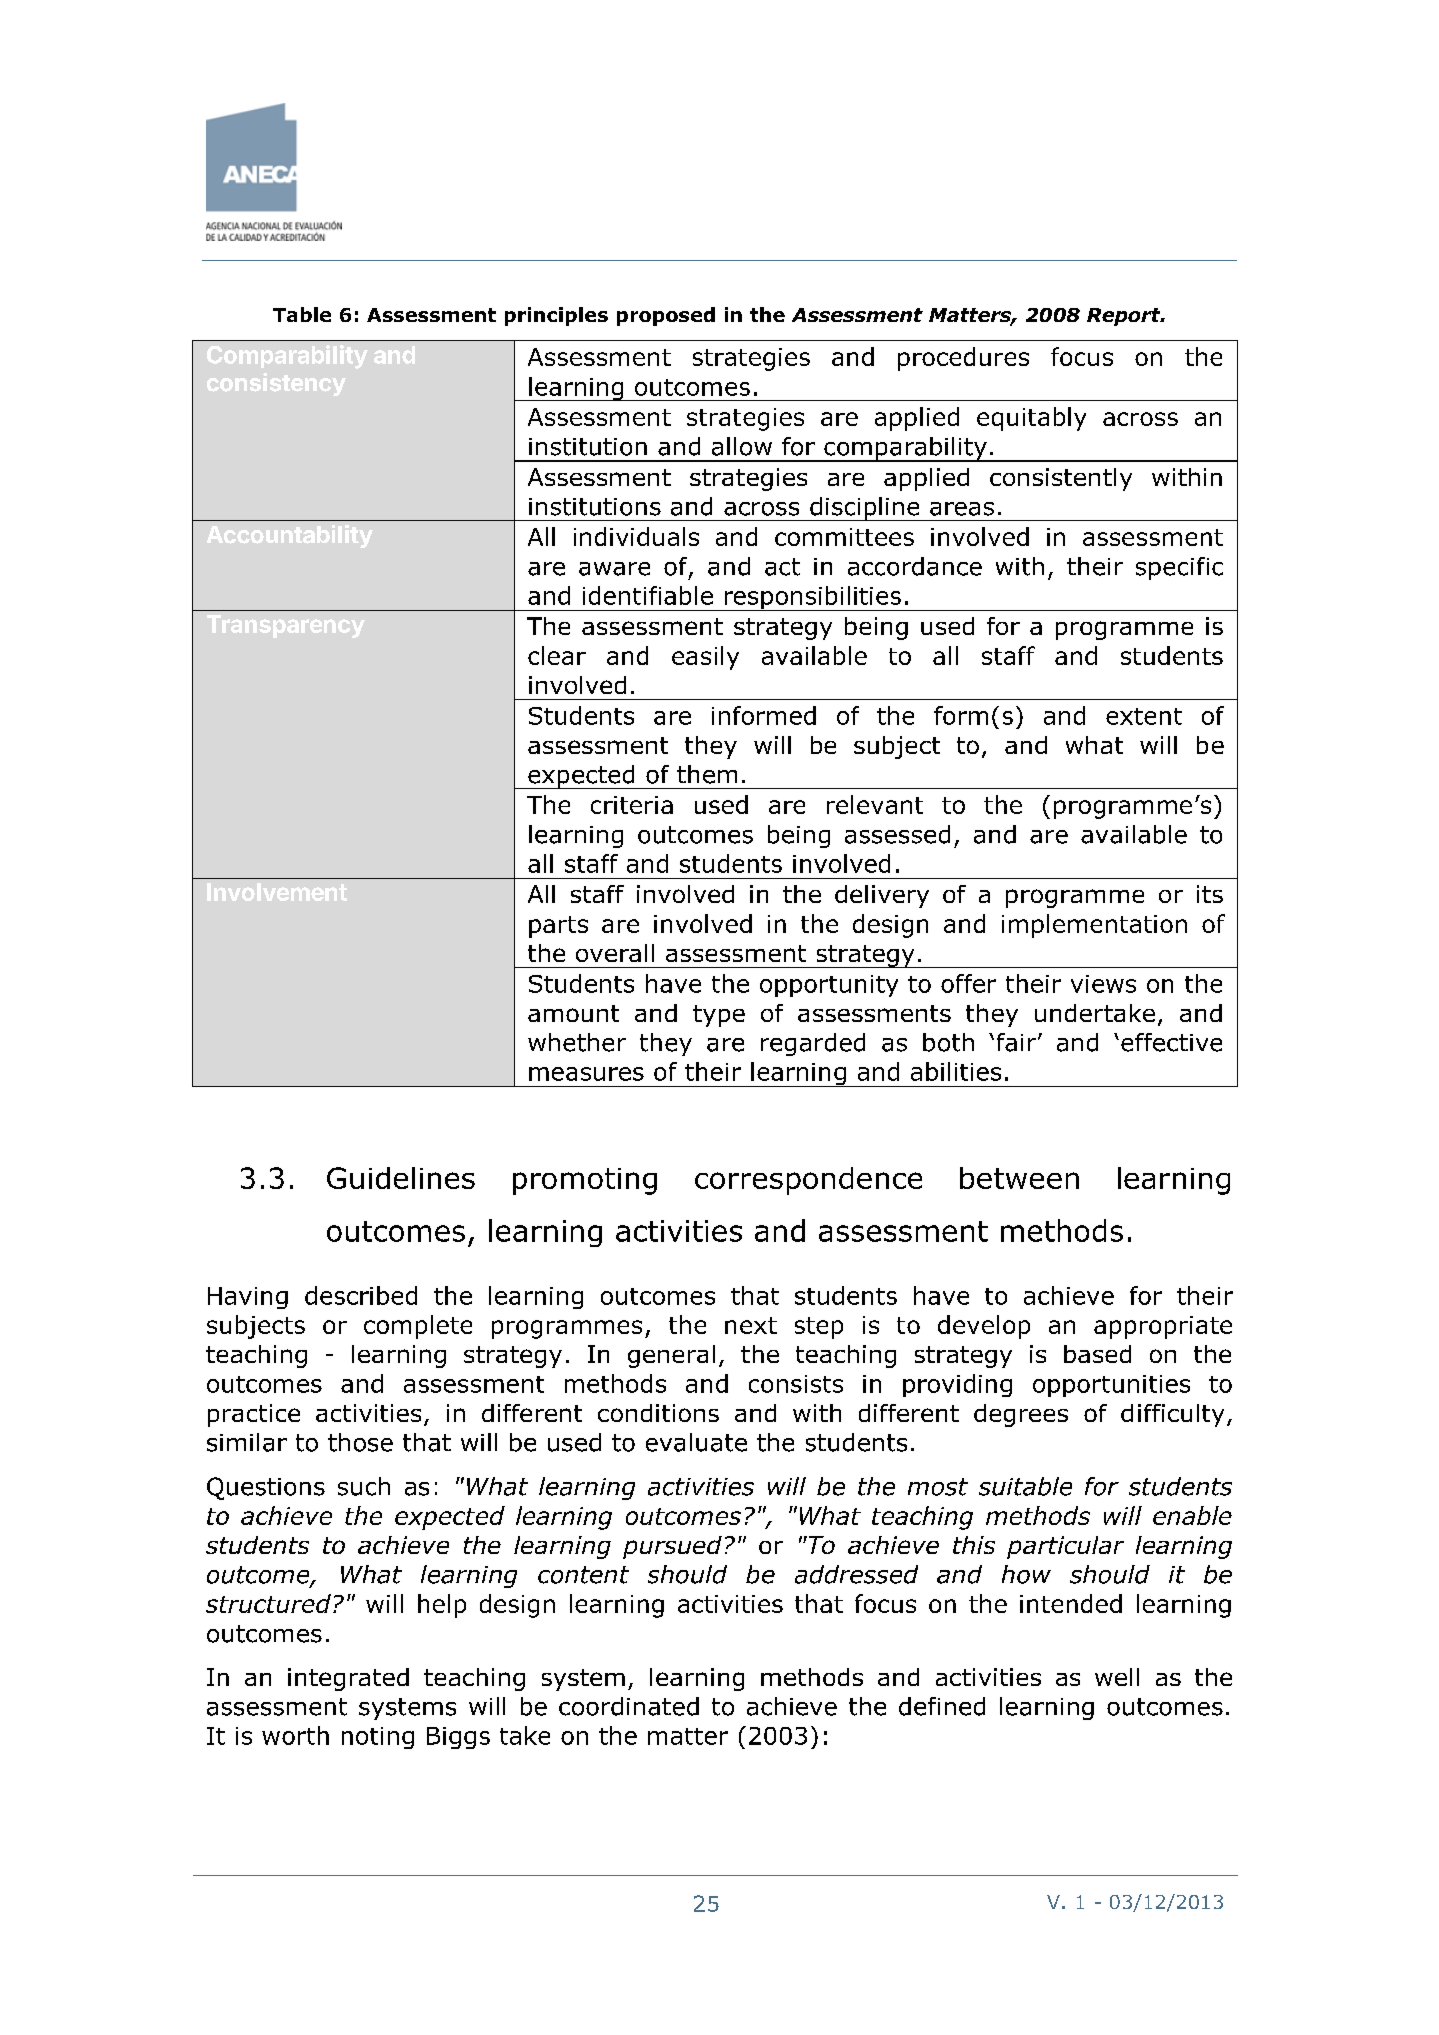 This screenshot has height=2035, width=1439. I want to click on extent, so click(1144, 716).
